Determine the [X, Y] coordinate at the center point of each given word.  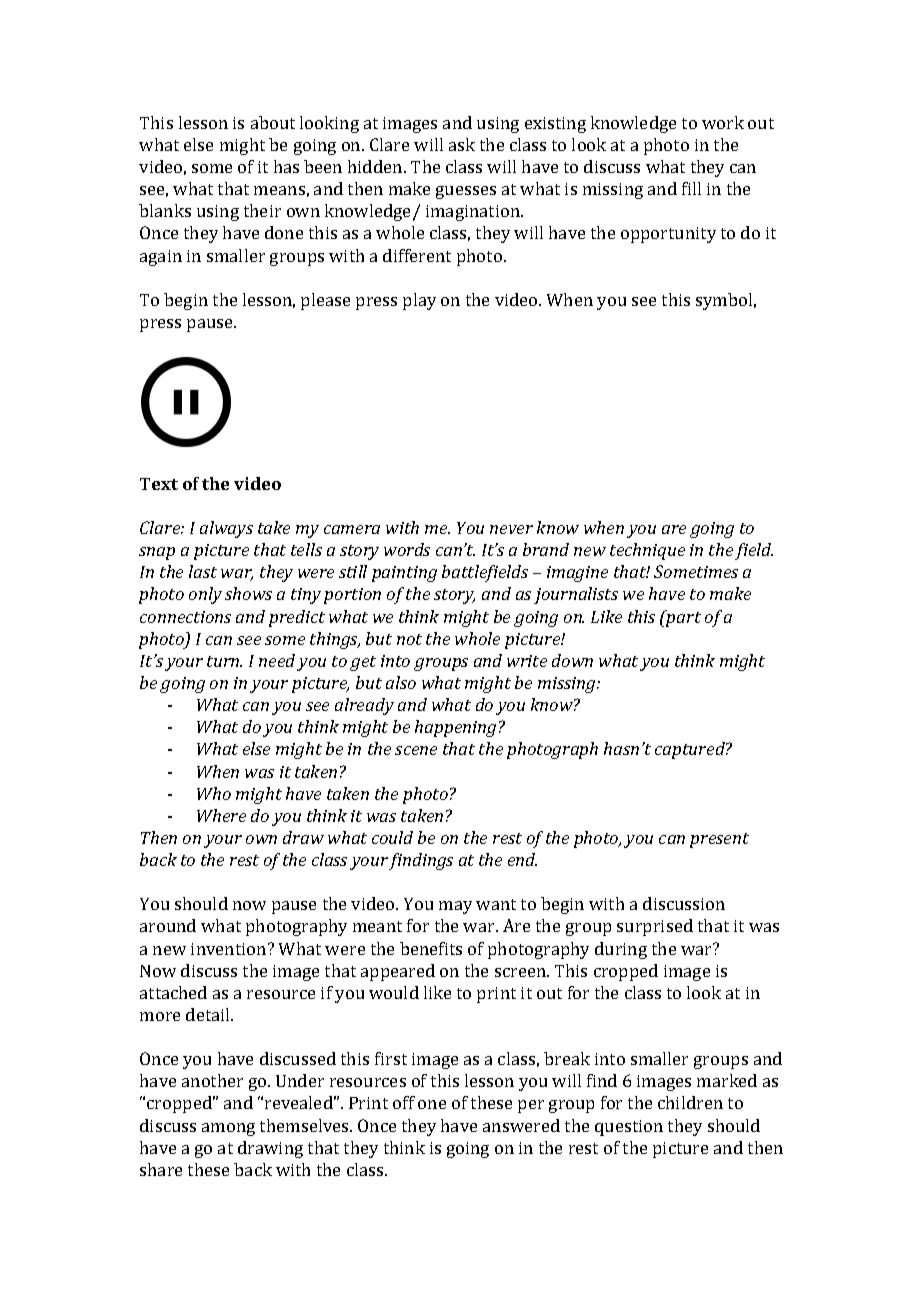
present [719, 840]
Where [221, 815]
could [392, 837]
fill [691, 188]
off [404, 1102]
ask [462, 144]
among [228, 1129]
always [226, 529]
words [407, 549]
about [273, 122]
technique [647, 551]
